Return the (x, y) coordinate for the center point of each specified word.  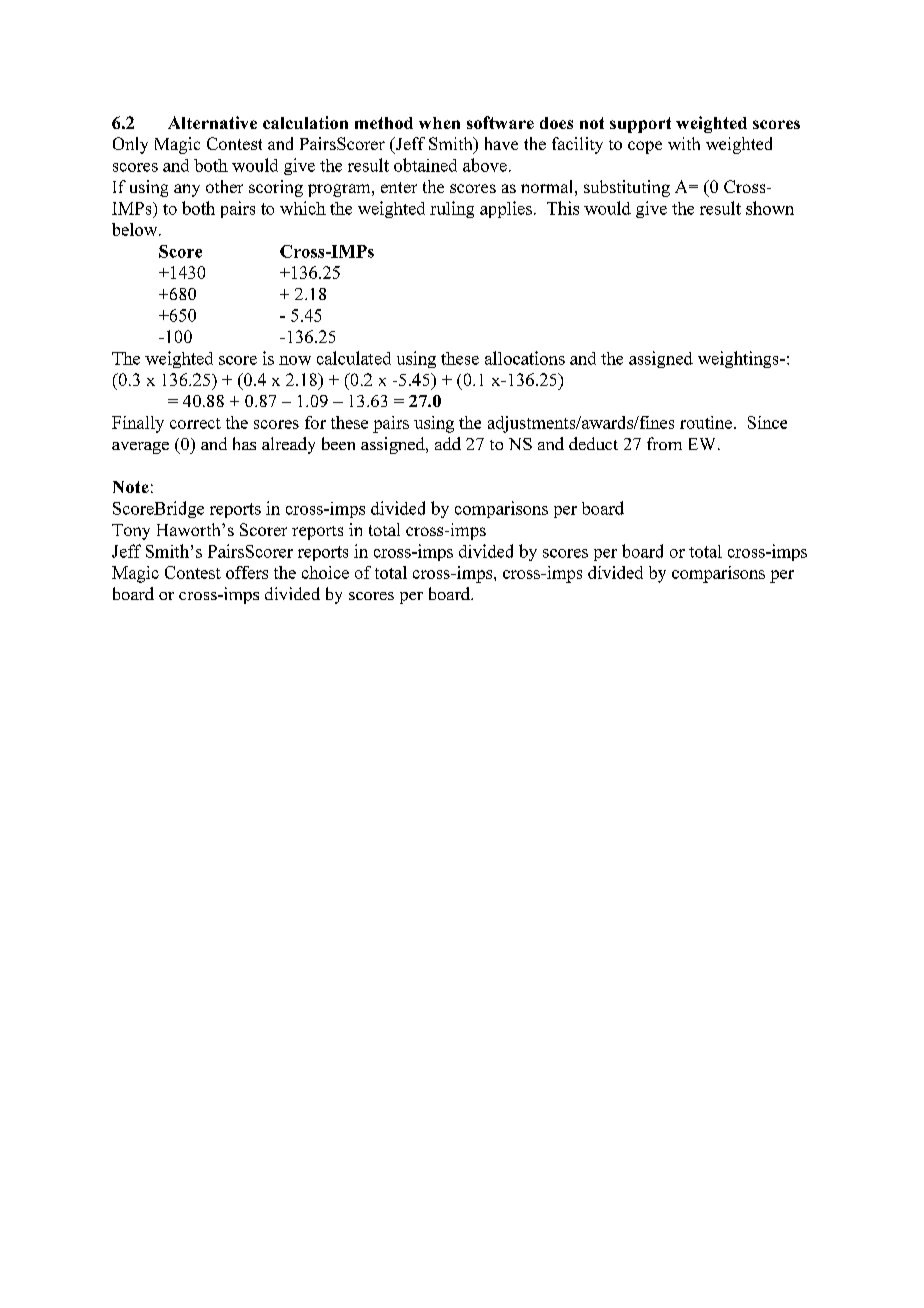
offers (247, 572)
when (439, 123)
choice (325, 572)
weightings (739, 359)
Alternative (212, 122)
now (295, 360)
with (684, 143)
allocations (525, 358)
